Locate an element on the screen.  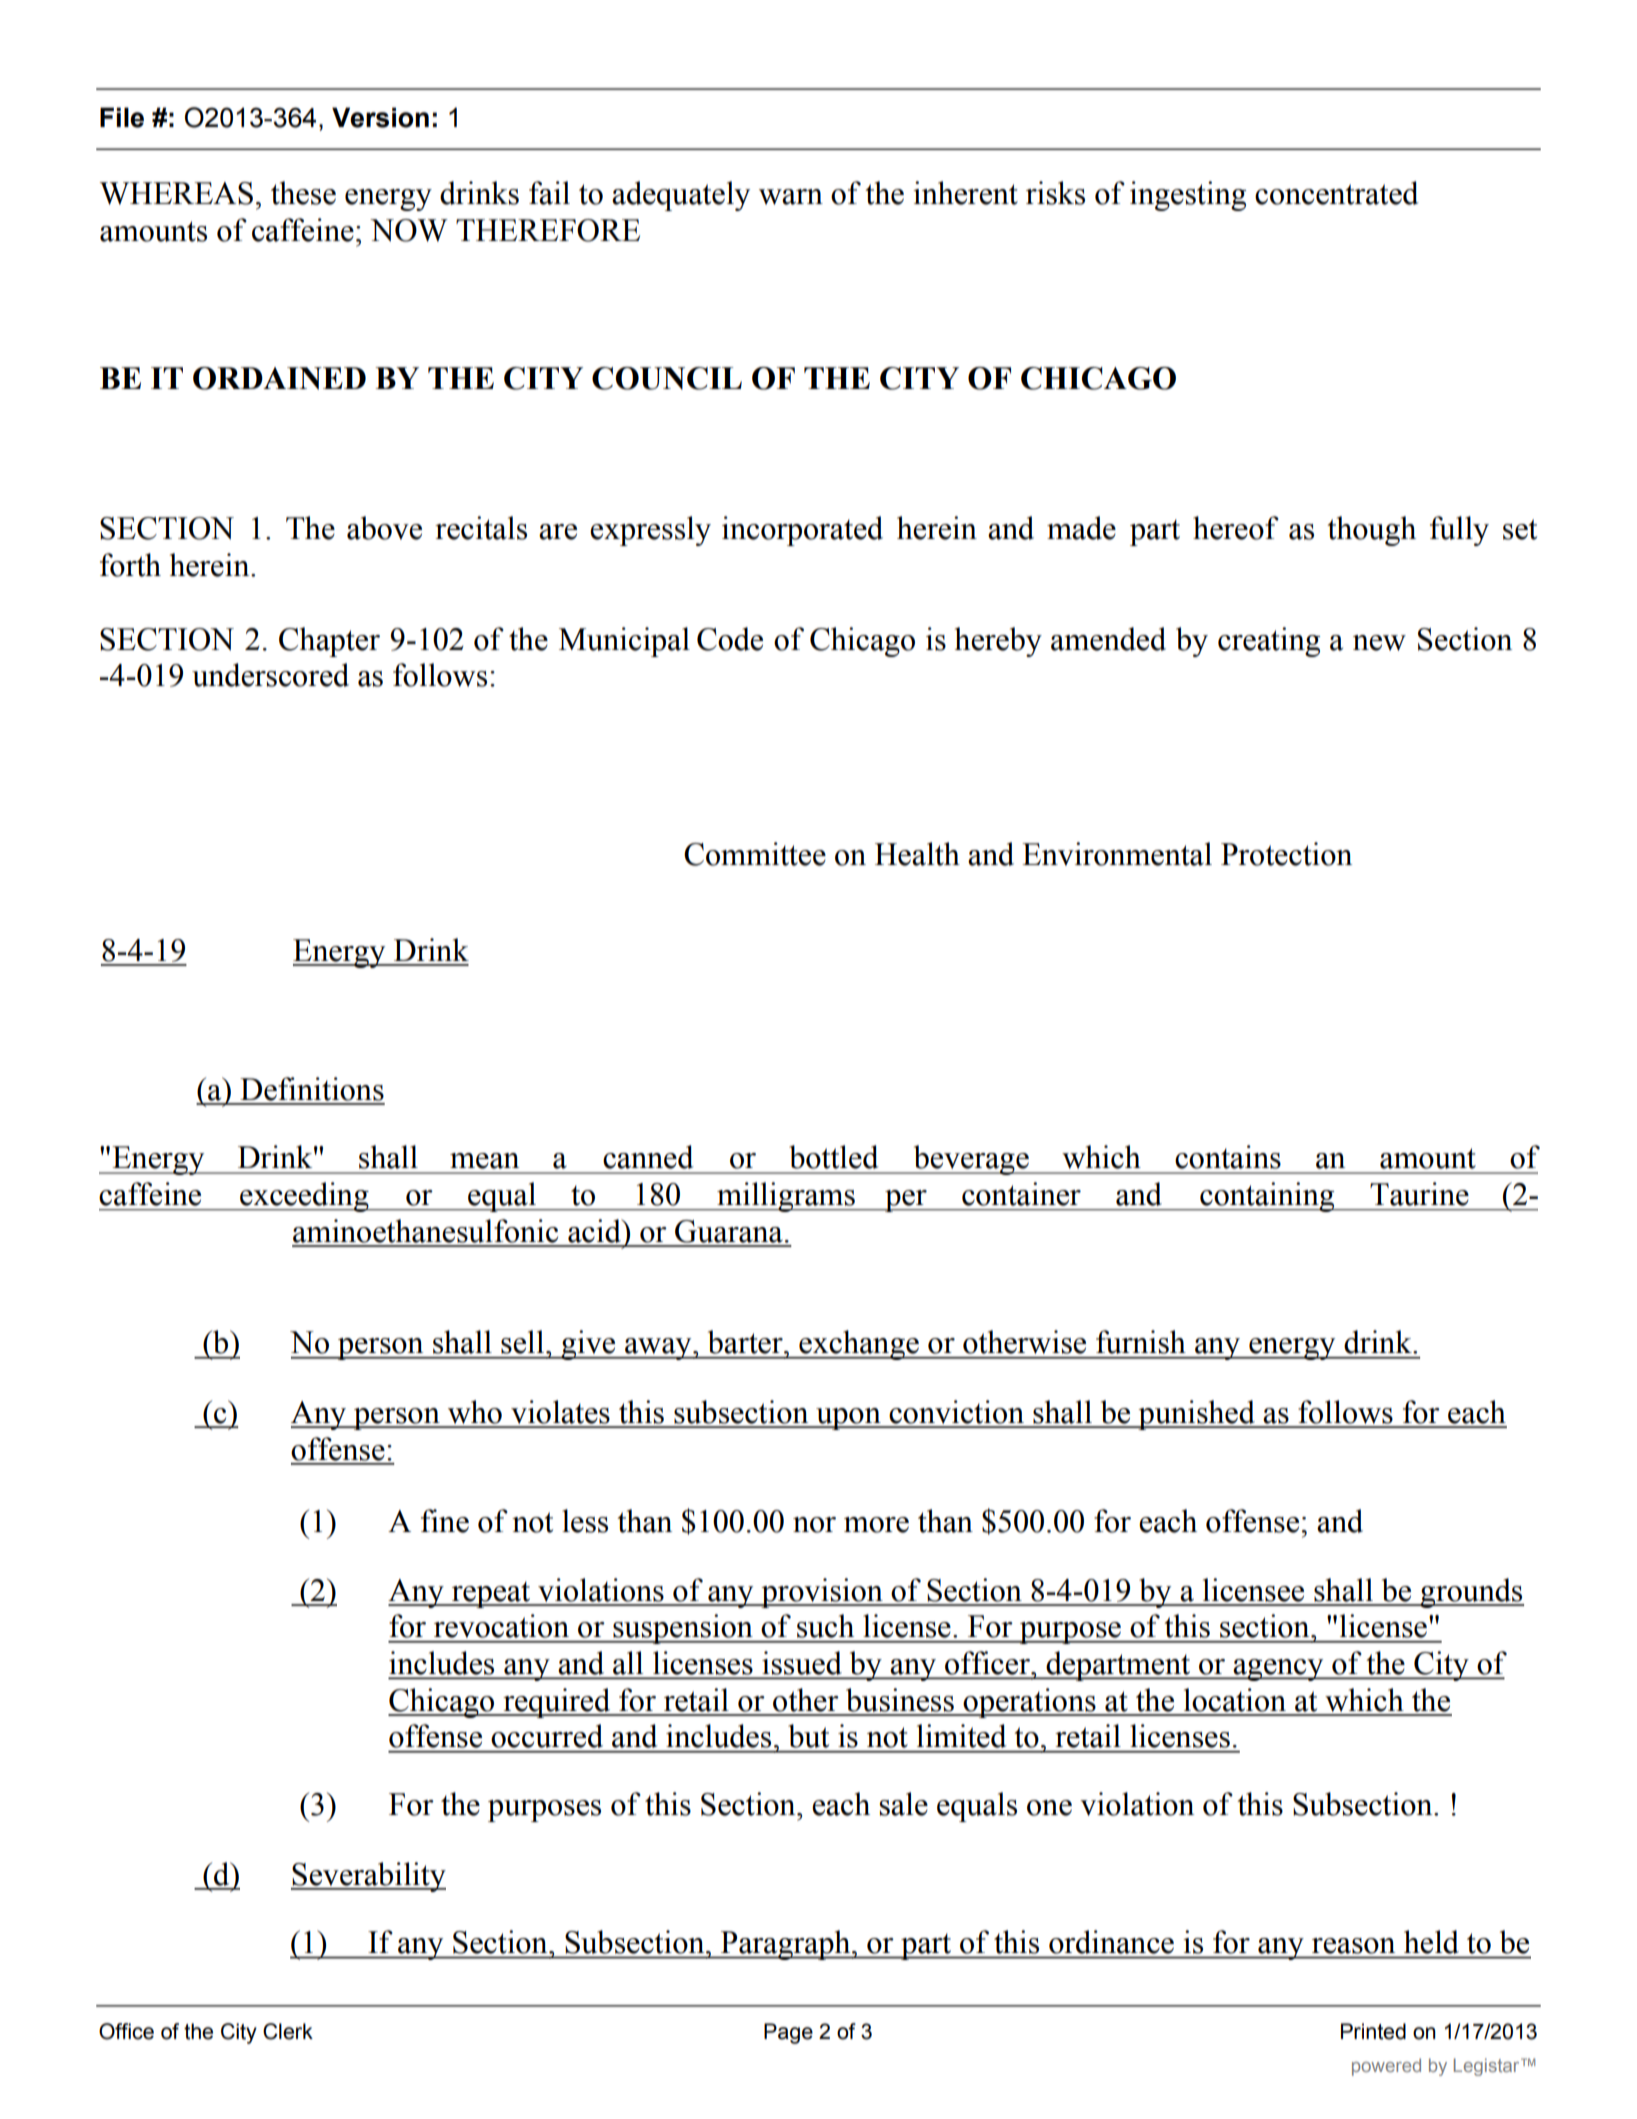
punished is located at coordinates (1196, 1415).
